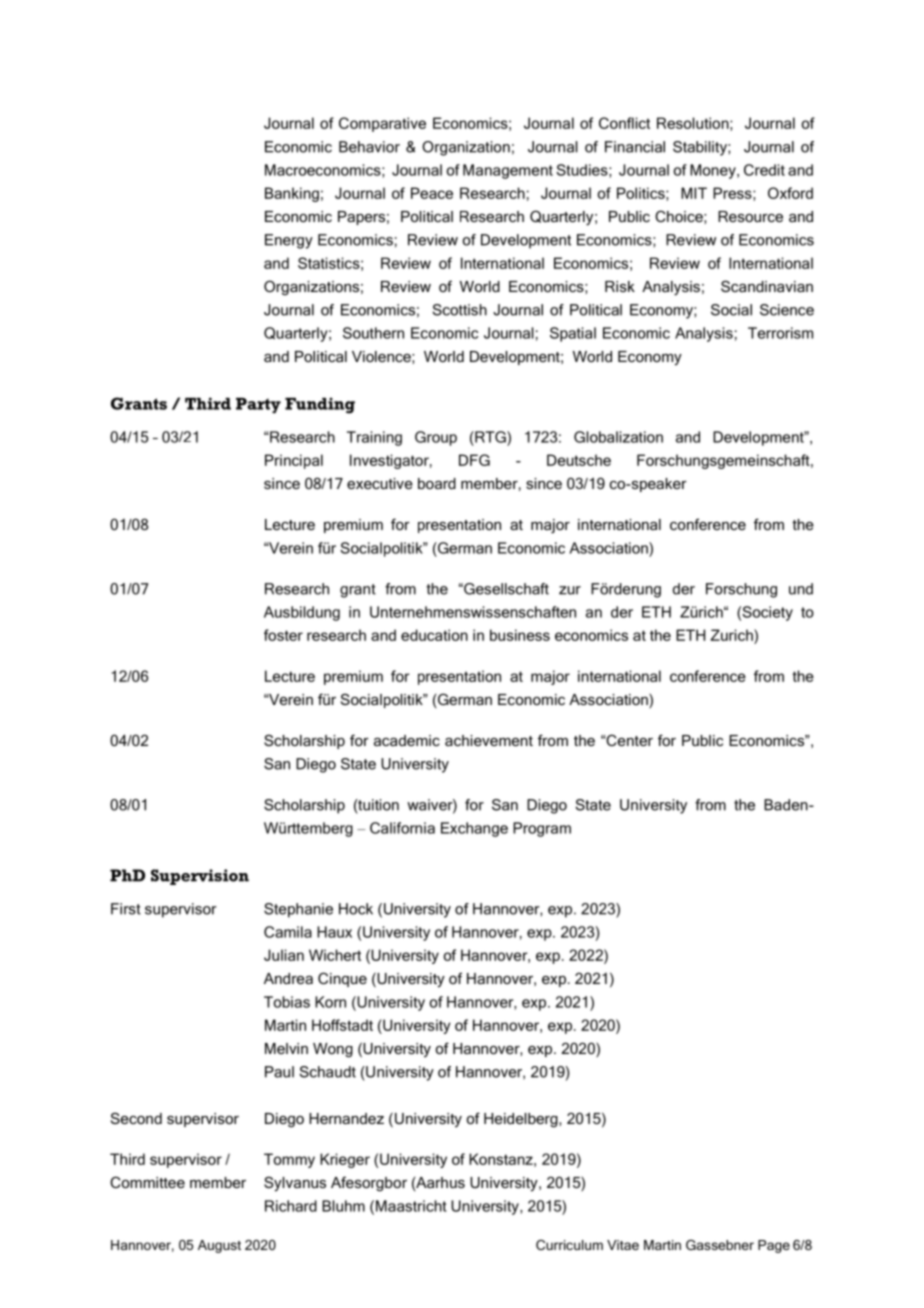 This image has height=1308, width=924. I want to click on Banking, so click(292, 194).
